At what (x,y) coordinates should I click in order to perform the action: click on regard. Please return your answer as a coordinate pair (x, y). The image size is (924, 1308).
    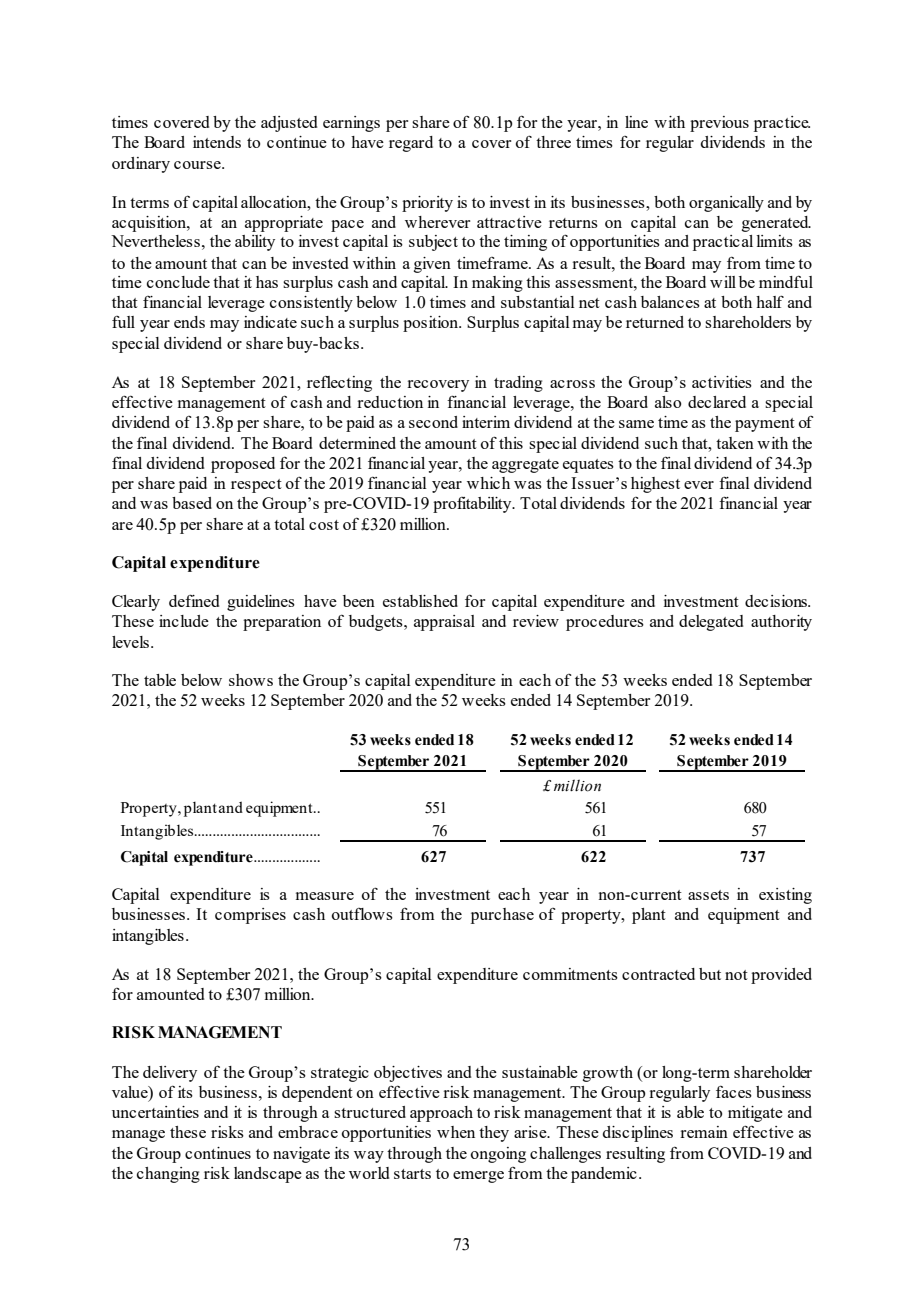
    Looking at the image, I should click on (411, 144).
